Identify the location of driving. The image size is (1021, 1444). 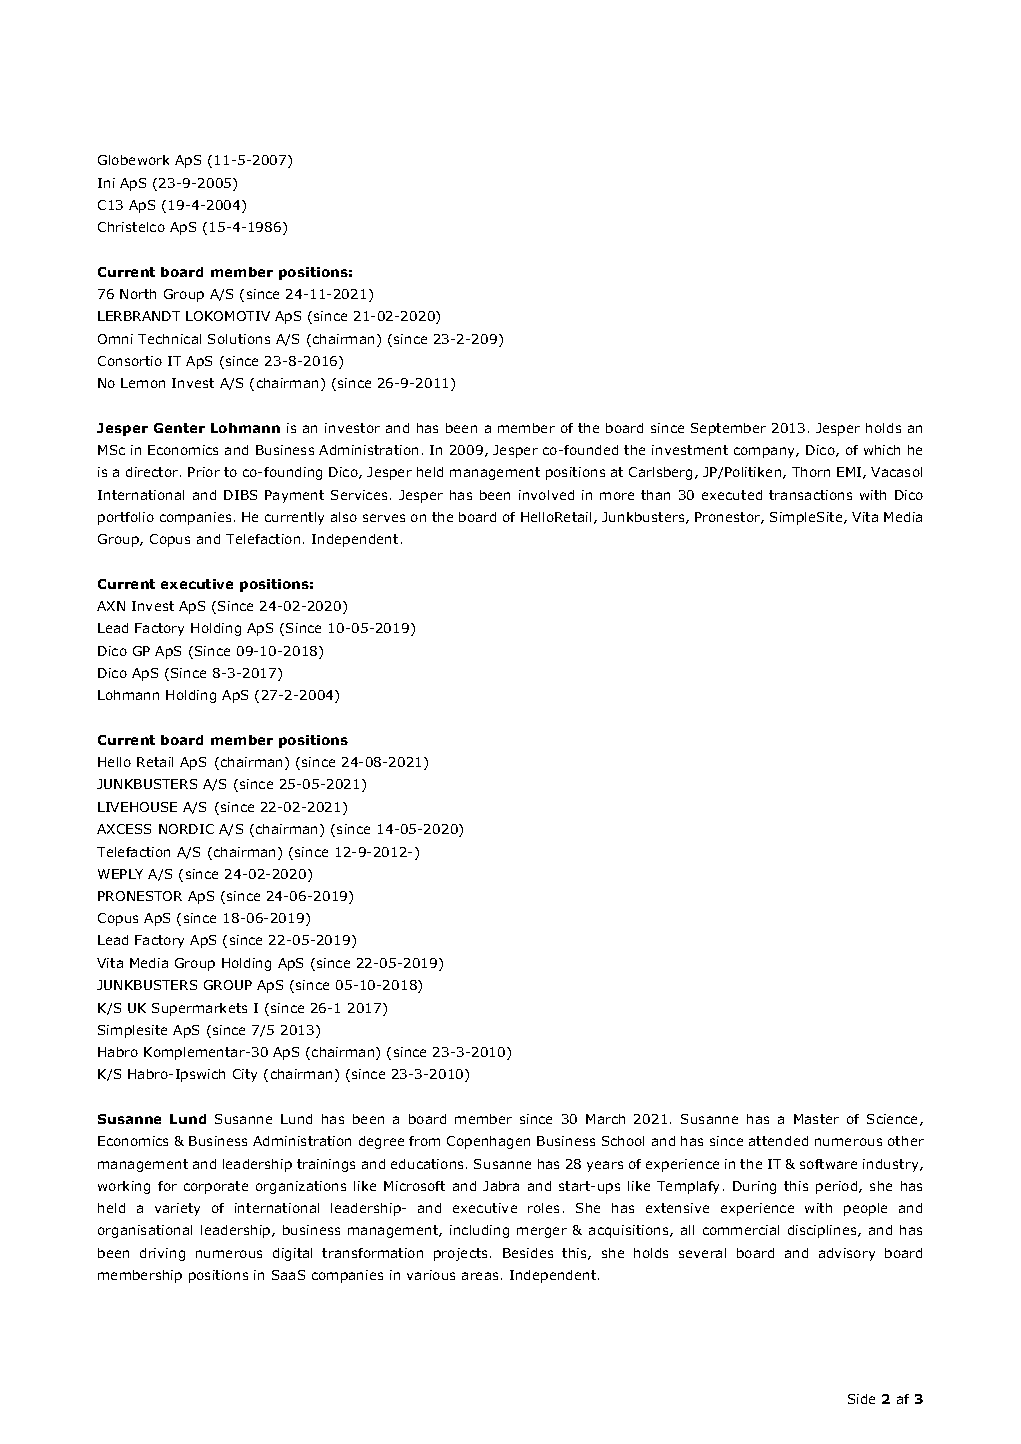
(162, 1254).
